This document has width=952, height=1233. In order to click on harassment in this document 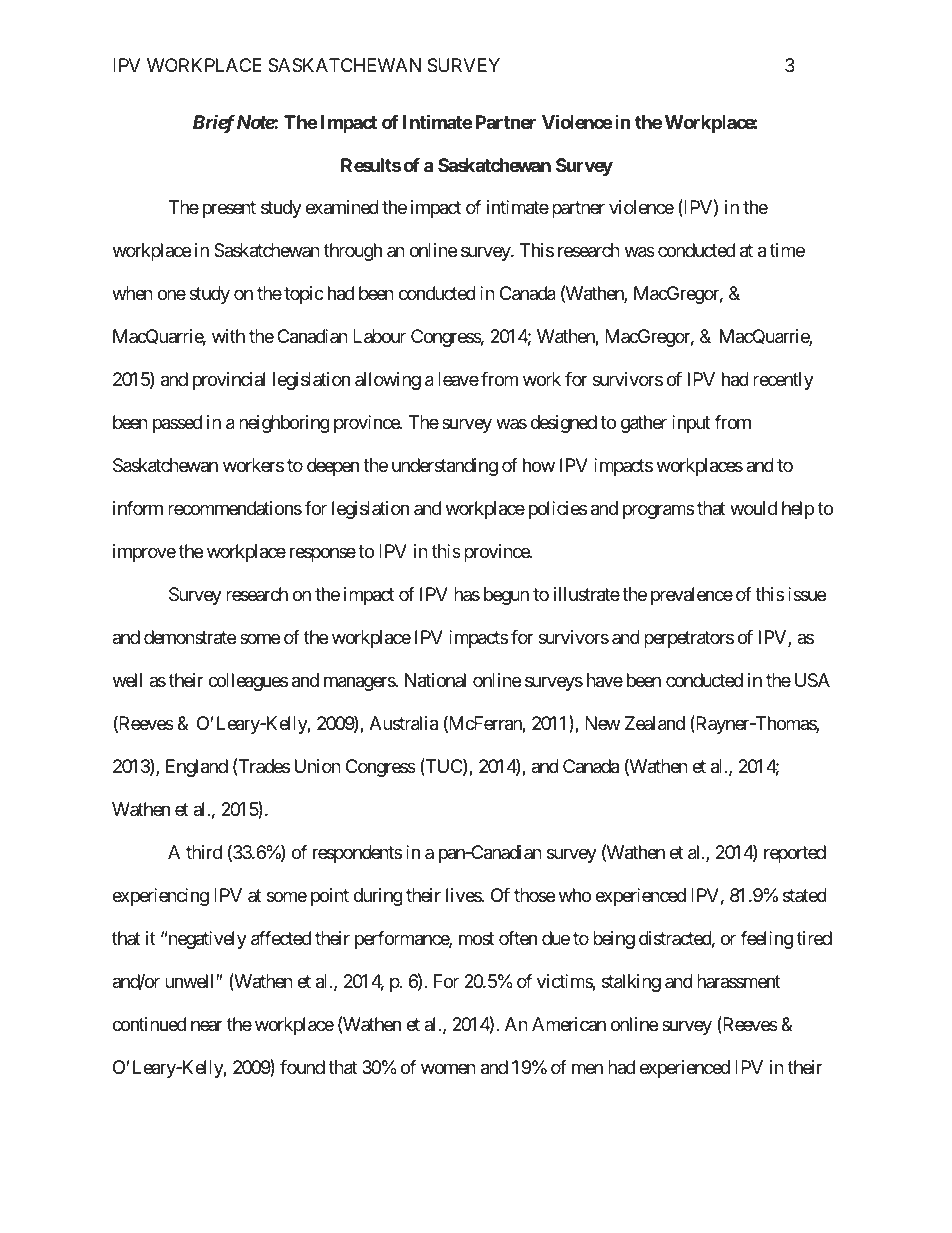, I will do `click(739, 981)`.
